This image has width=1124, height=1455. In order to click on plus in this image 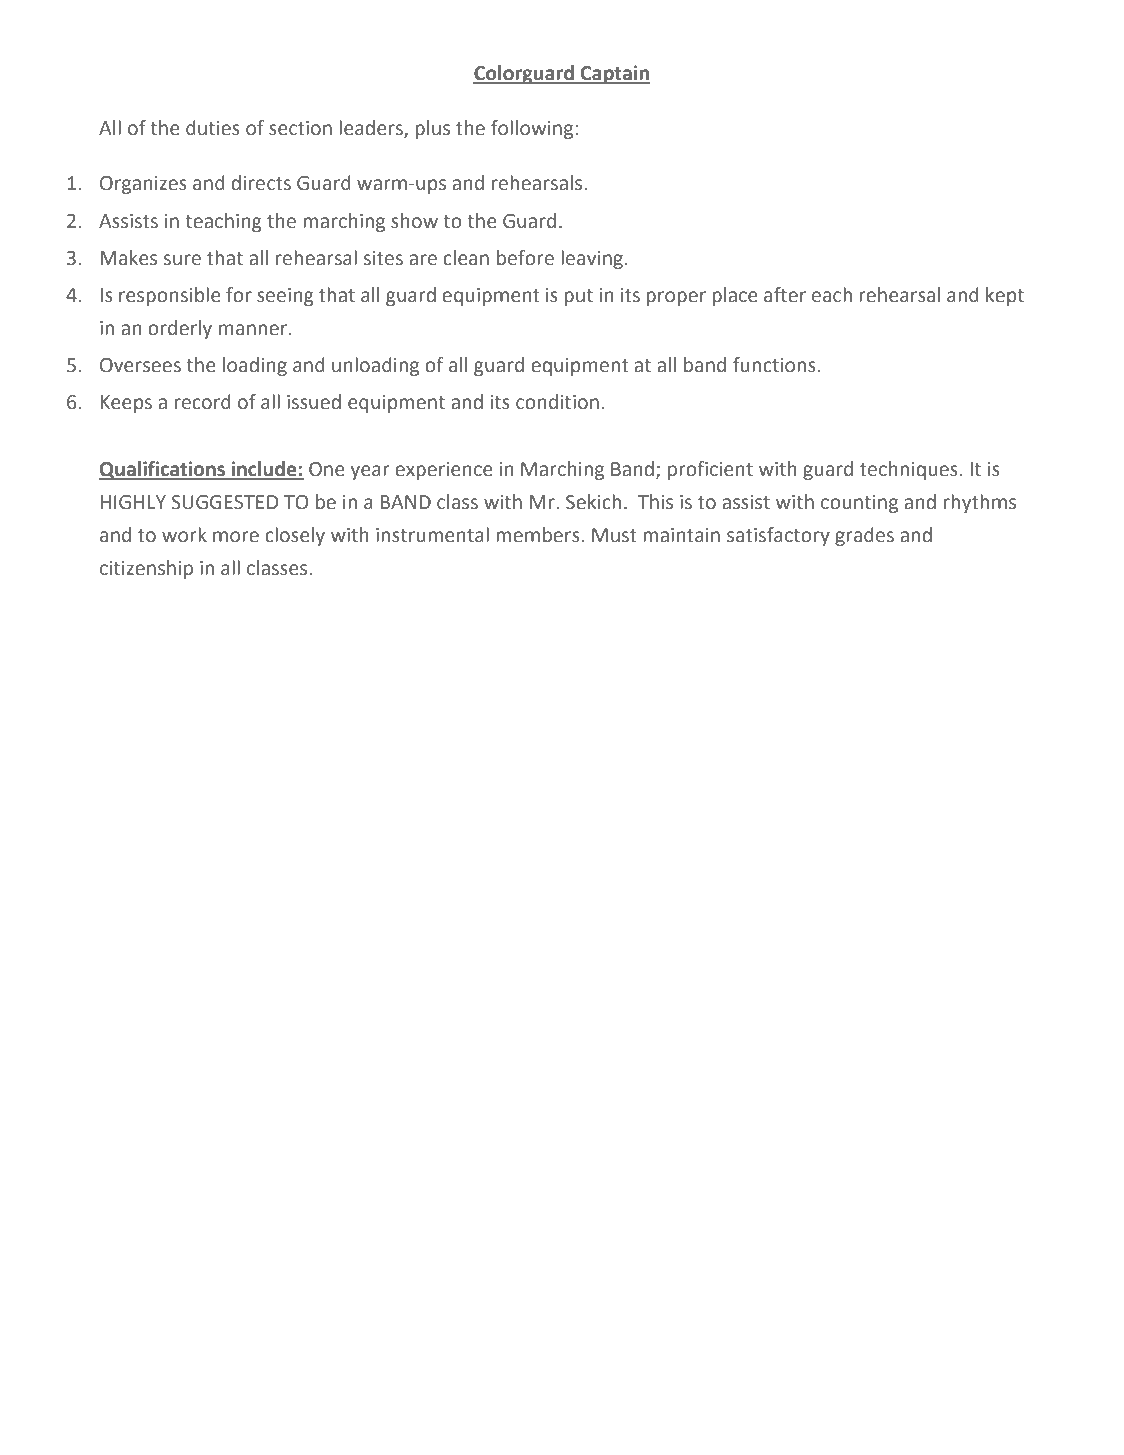, I will do `click(432, 129)`.
